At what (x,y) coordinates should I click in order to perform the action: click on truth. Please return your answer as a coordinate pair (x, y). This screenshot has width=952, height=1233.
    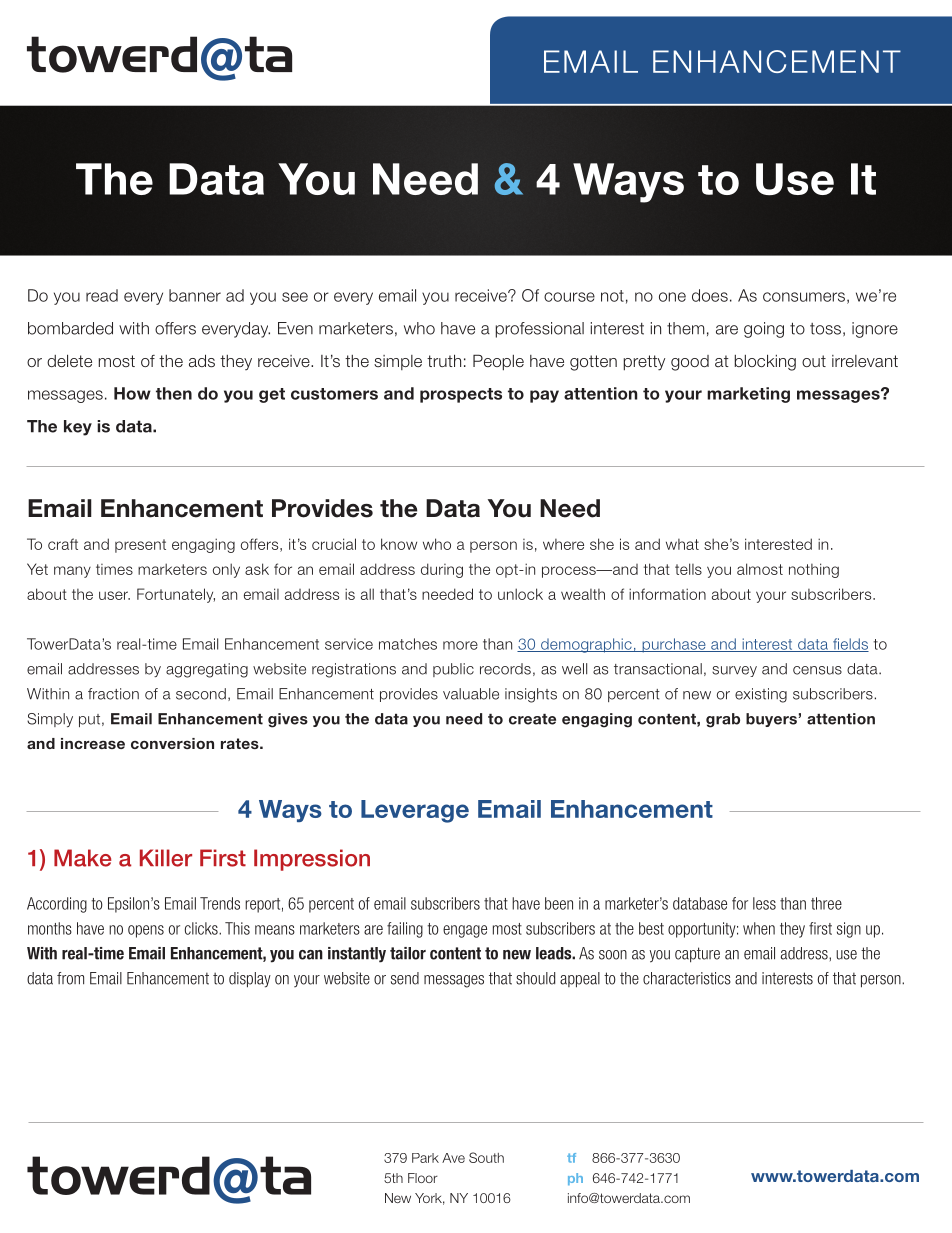
    Looking at the image, I should click on (444, 360).
